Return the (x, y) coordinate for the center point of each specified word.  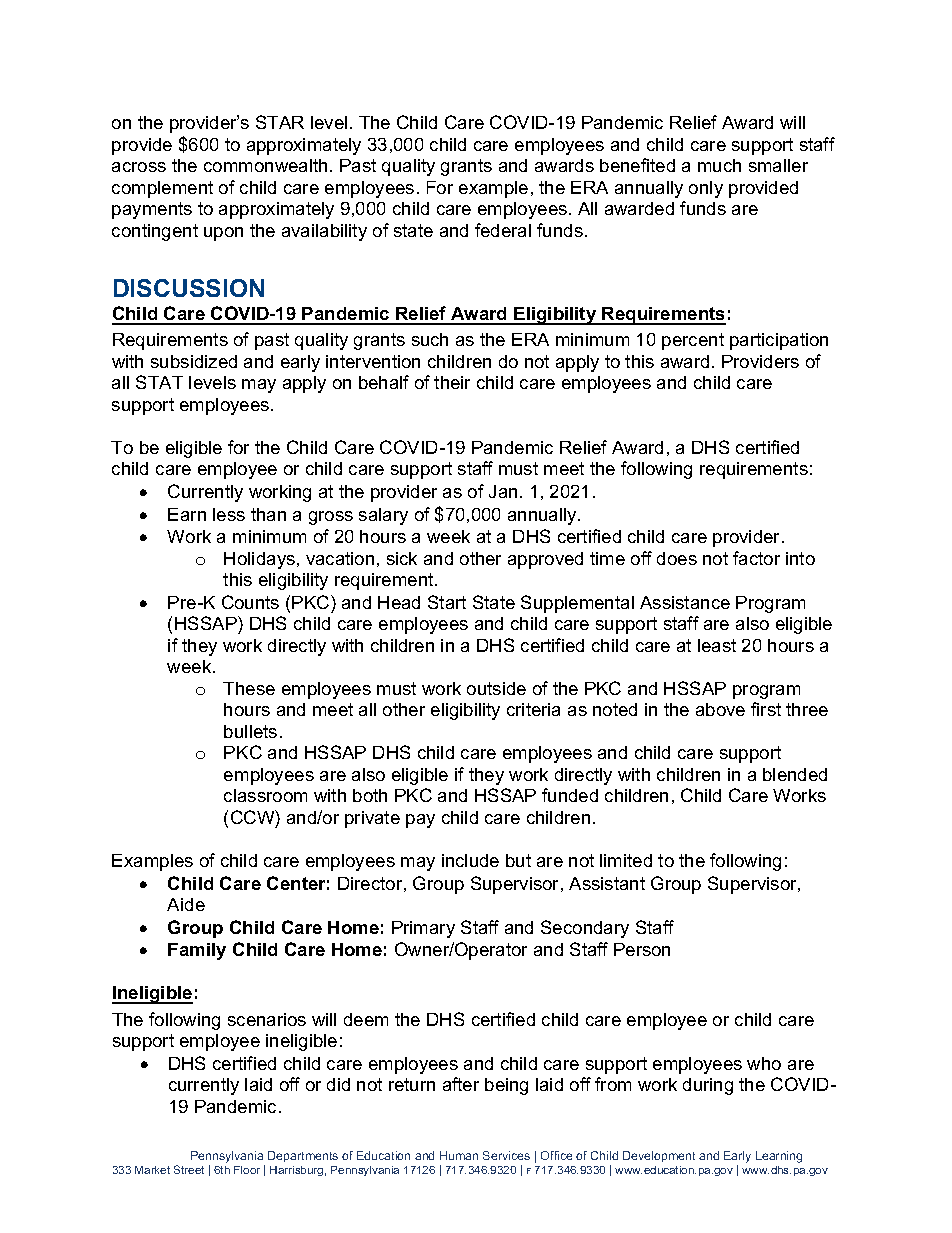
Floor (247, 1170)
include (470, 860)
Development (659, 1156)
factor (756, 558)
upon (223, 234)
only (706, 189)
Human (459, 1155)
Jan (503, 491)
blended (795, 774)
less (229, 514)
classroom (265, 795)
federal (503, 230)
